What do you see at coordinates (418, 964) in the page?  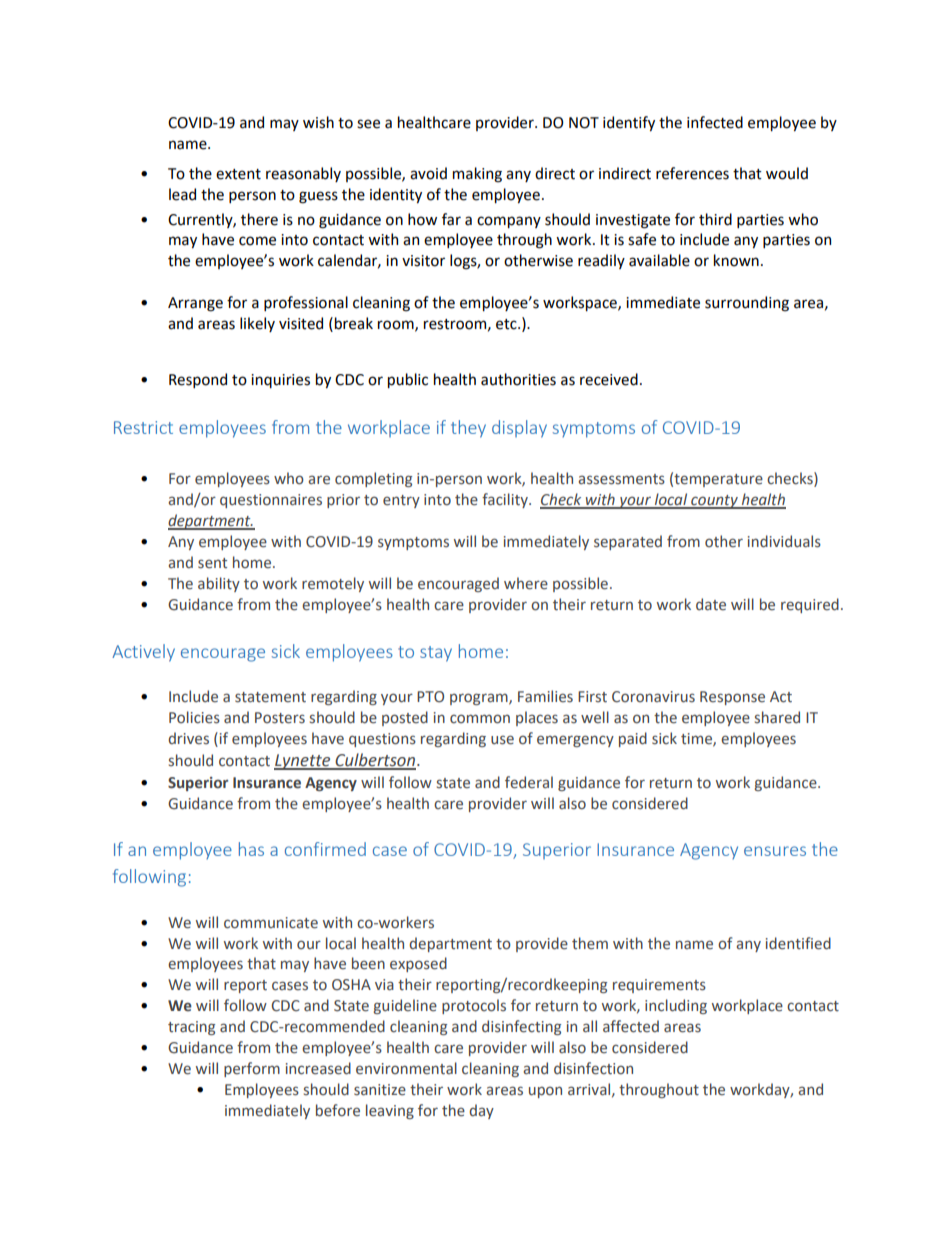 I see `exposed` at bounding box center [418, 964].
